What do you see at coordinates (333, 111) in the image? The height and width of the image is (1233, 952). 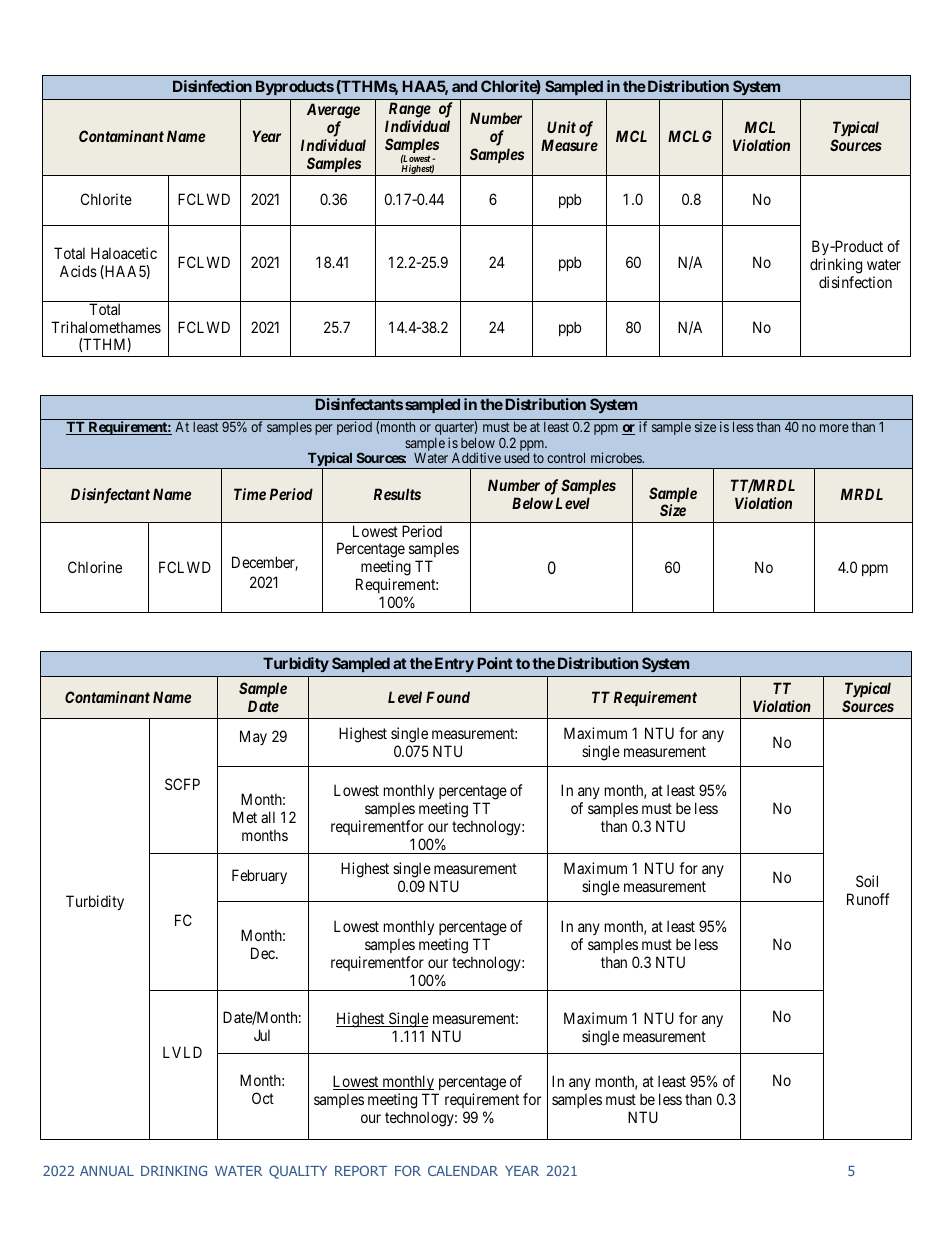 I see `Average` at bounding box center [333, 111].
